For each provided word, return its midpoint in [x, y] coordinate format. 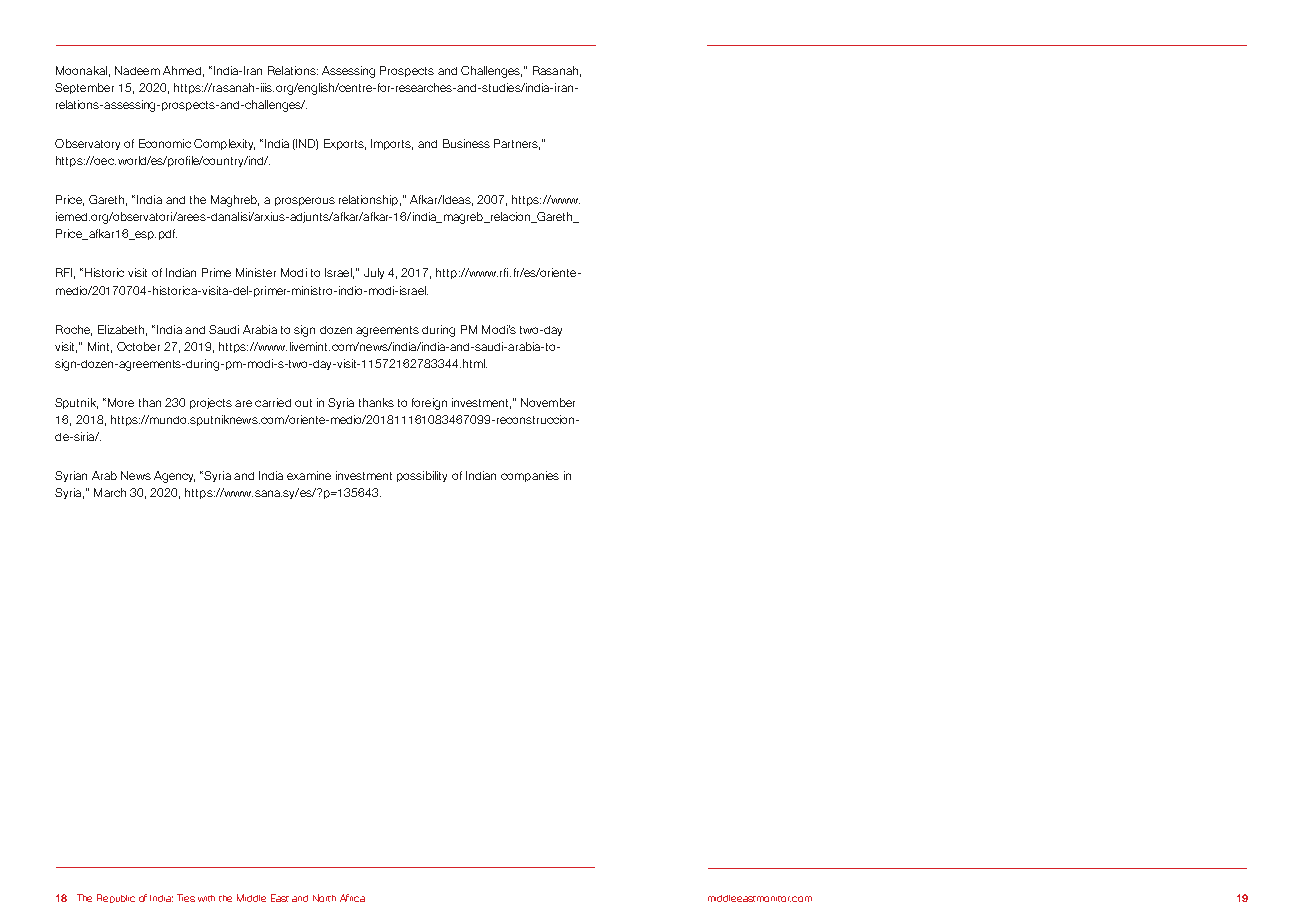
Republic [116, 898]
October [138, 346]
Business [466, 143]
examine [309, 475]
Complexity [224, 144]
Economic [165, 143]
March [110, 492]
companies [530, 476]
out [303, 403]
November [548, 402]
